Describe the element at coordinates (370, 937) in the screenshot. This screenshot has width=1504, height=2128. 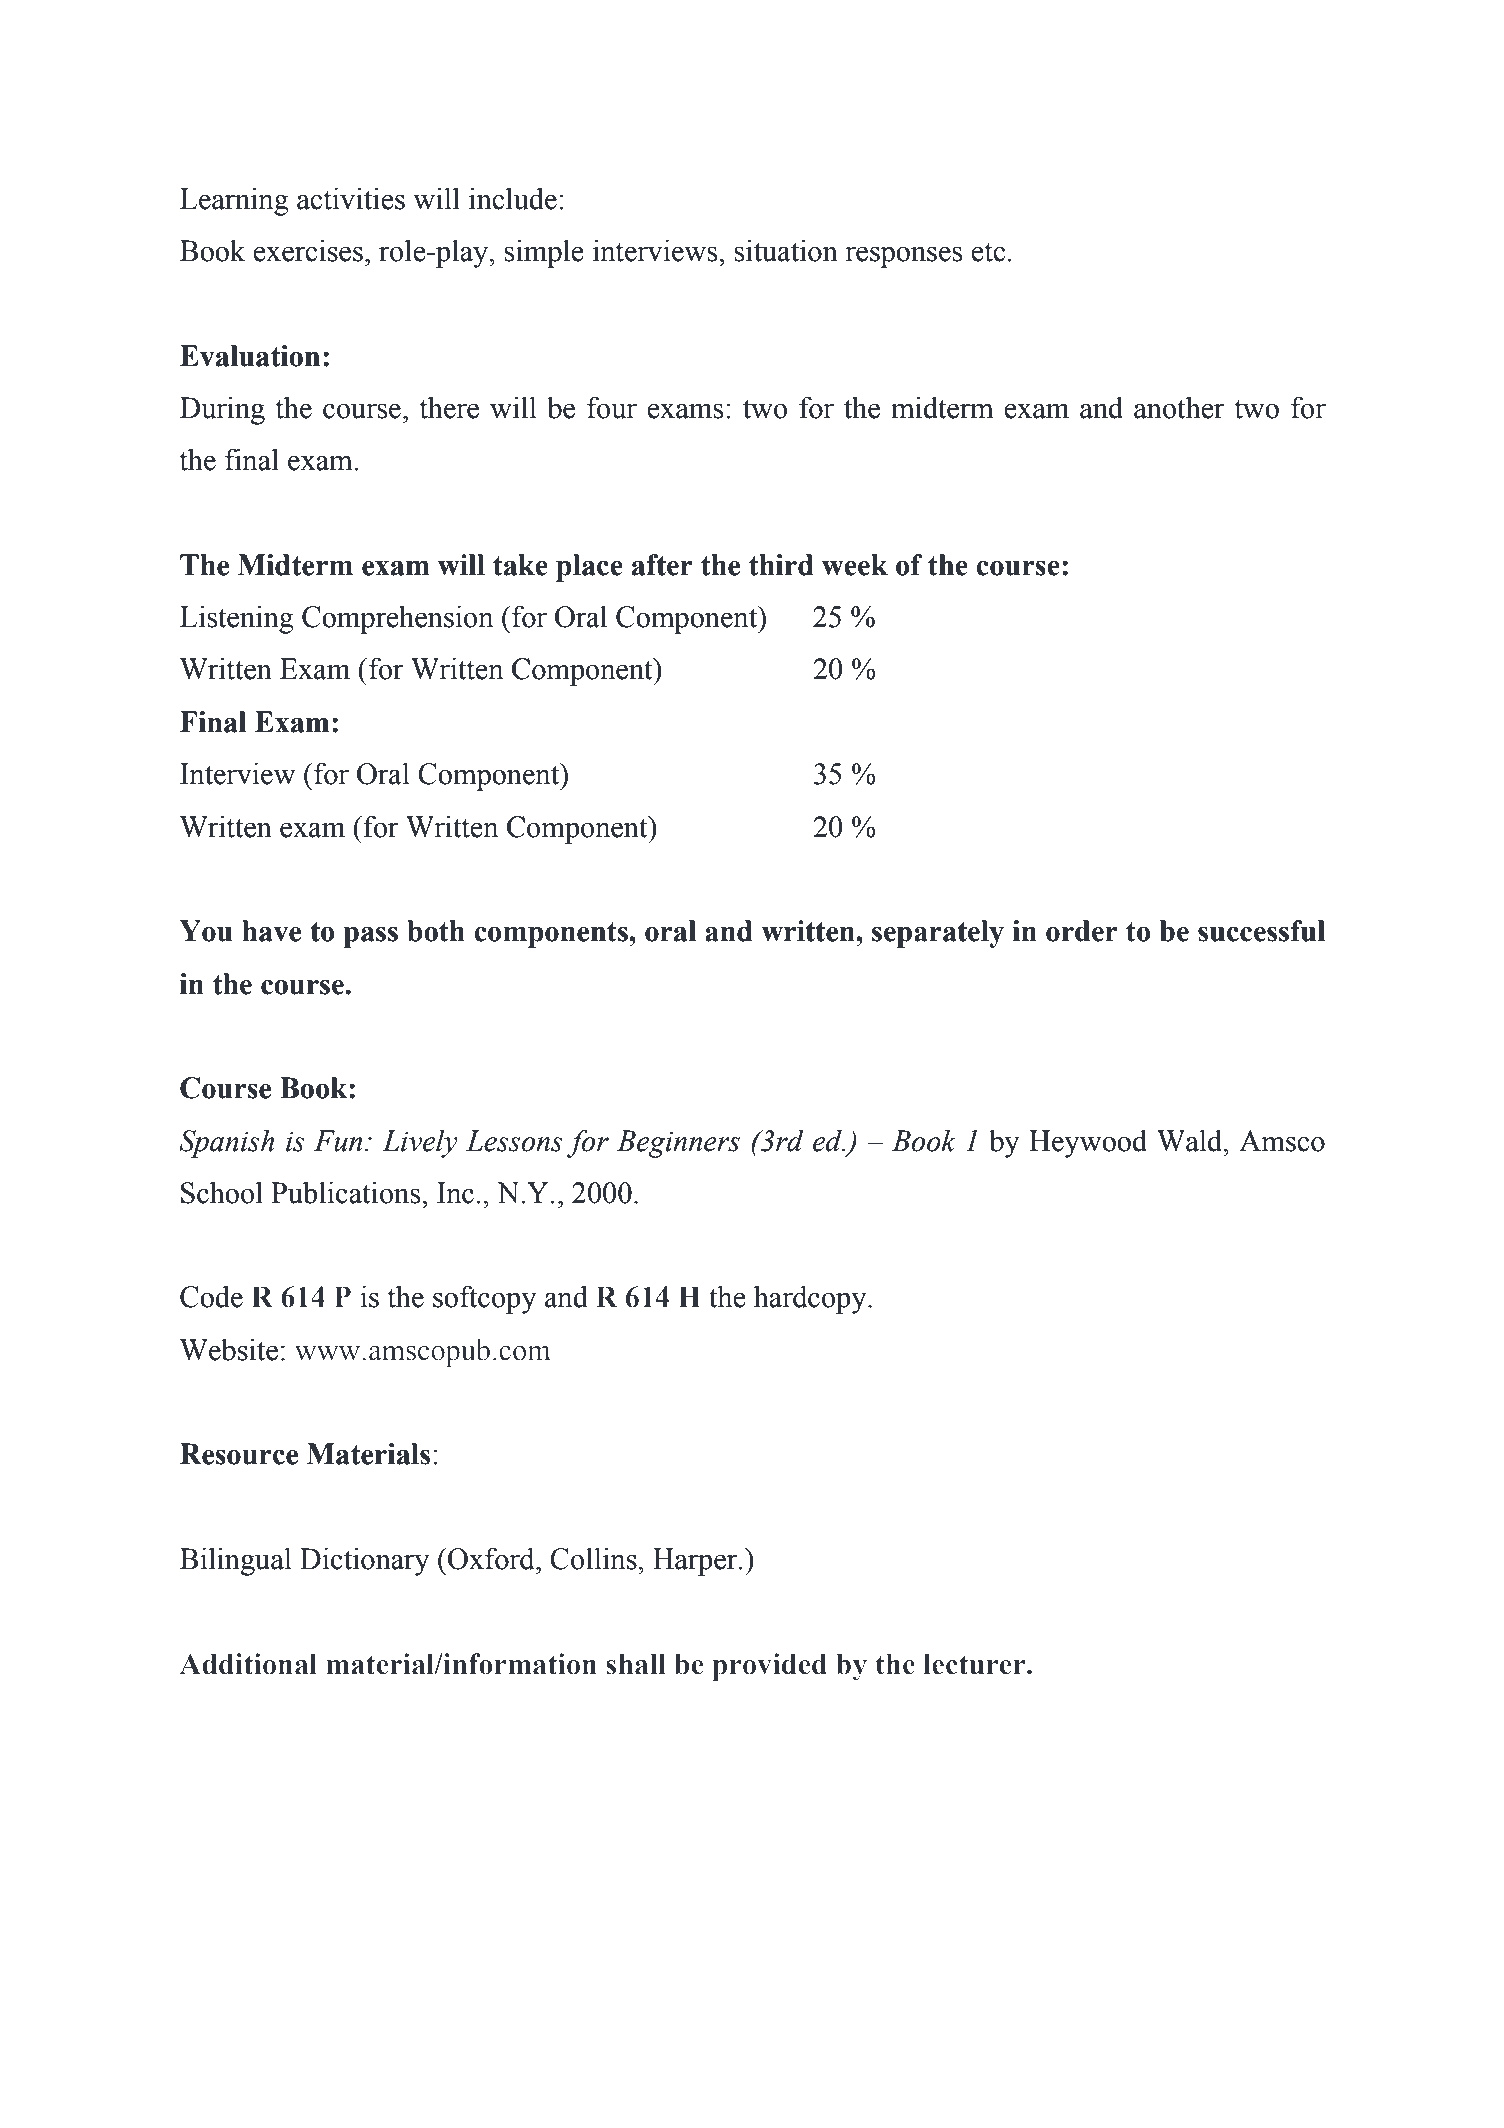
I see `pass` at that location.
